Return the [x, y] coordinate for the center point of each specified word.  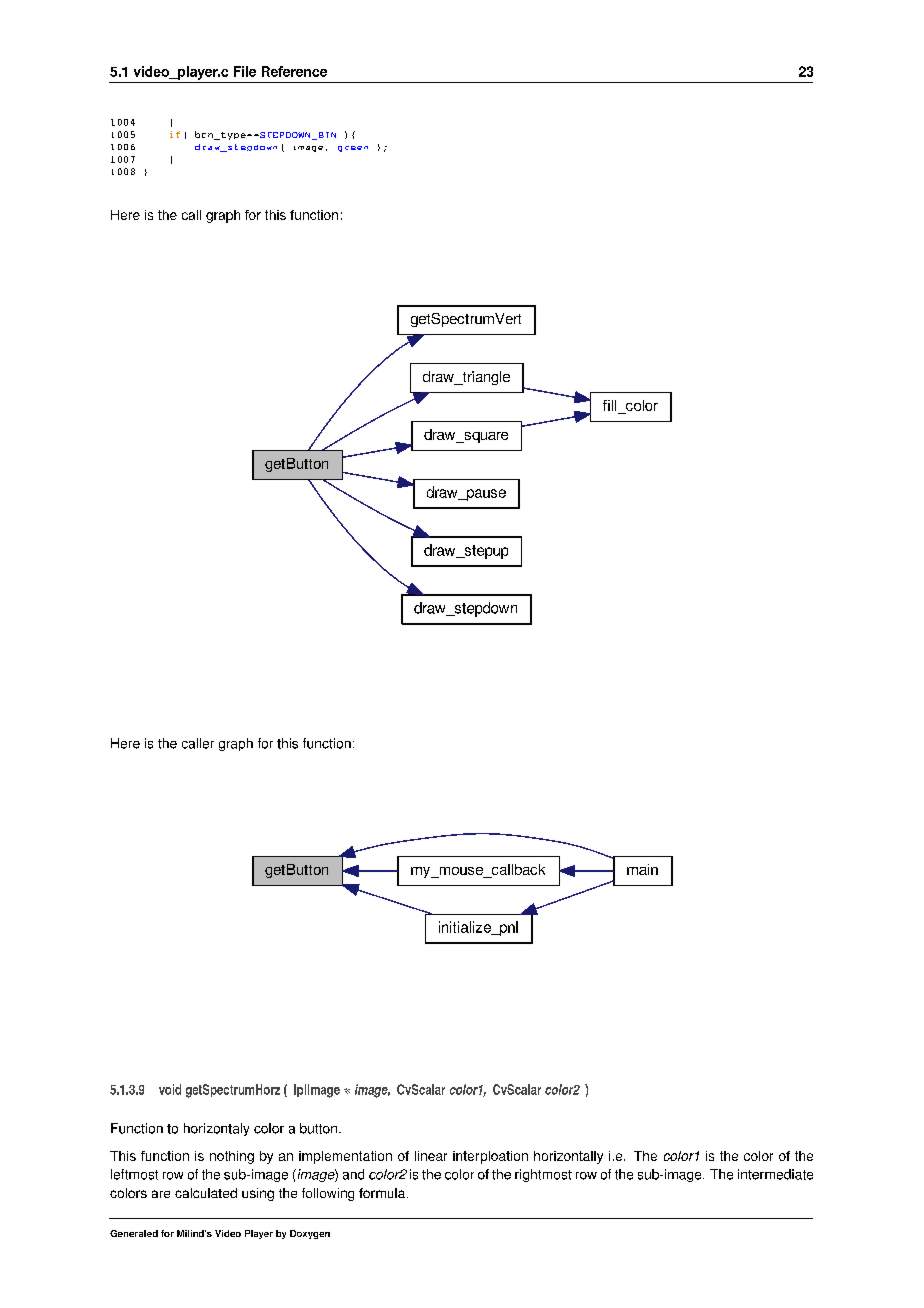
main [642, 869]
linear [431, 1156]
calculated [206, 1193]
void [170, 1089]
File [245, 71]
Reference [294, 71]
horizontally [568, 1157]
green [353, 149]
